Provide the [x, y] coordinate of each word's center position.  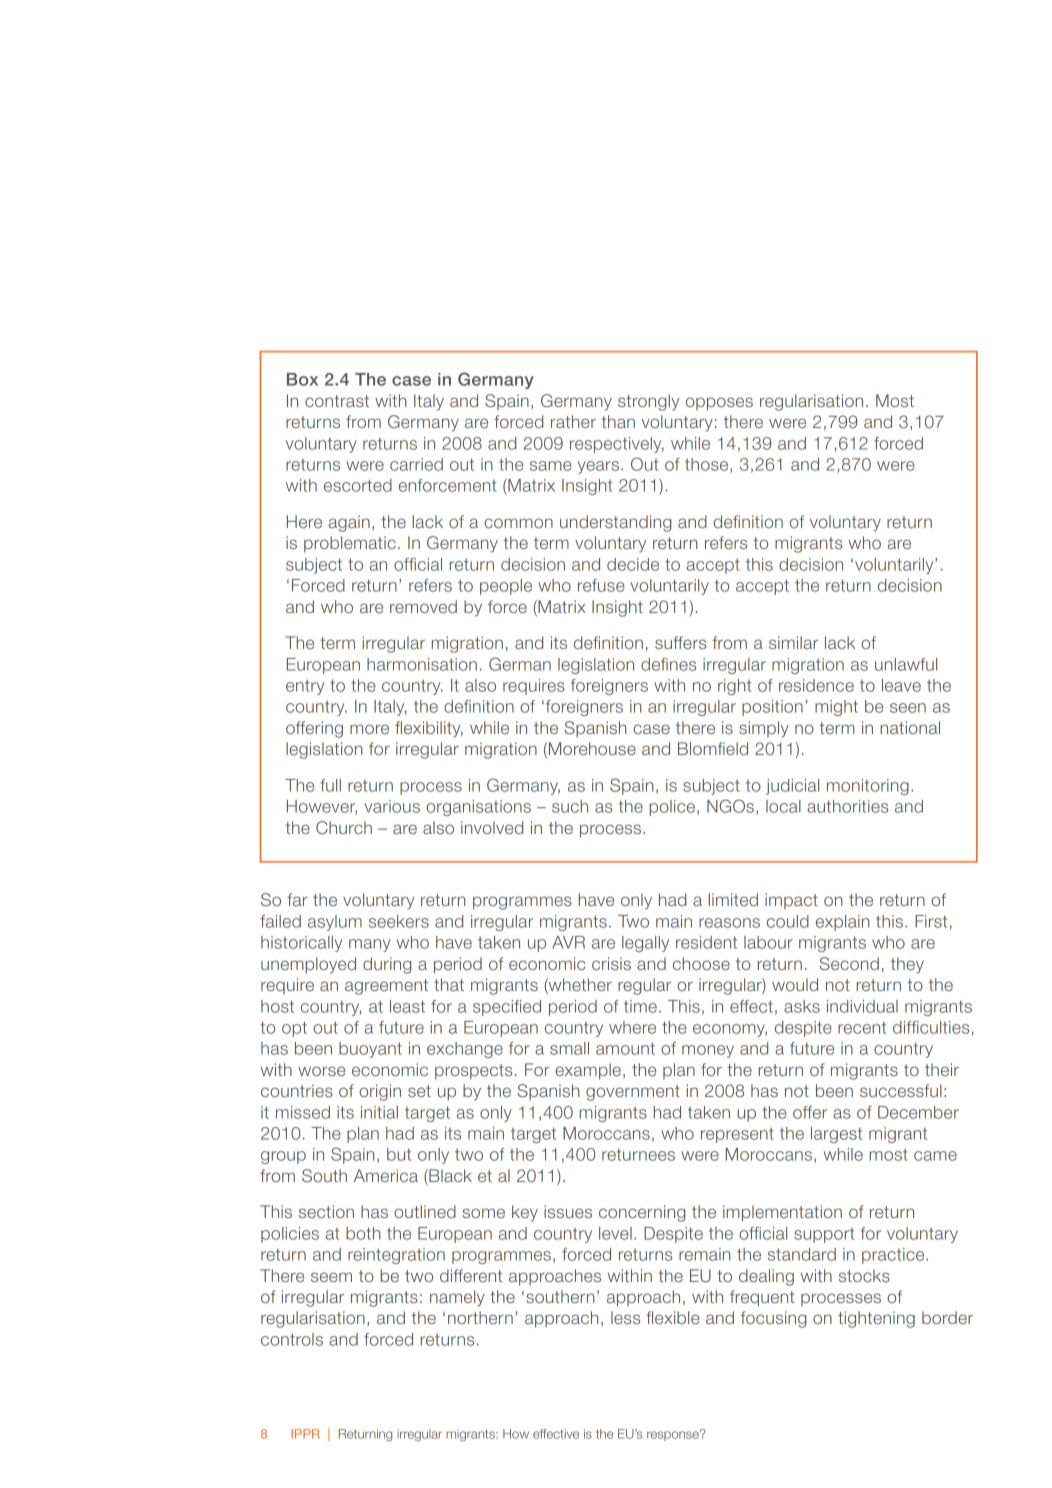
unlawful [906, 664]
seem [331, 1277]
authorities [847, 806]
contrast [337, 401]
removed [423, 606]
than [618, 421]
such [570, 806]
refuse [601, 585]
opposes [719, 404]
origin [380, 1092]
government [633, 1093]
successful [901, 1090]
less [625, 1317]
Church [344, 827]
